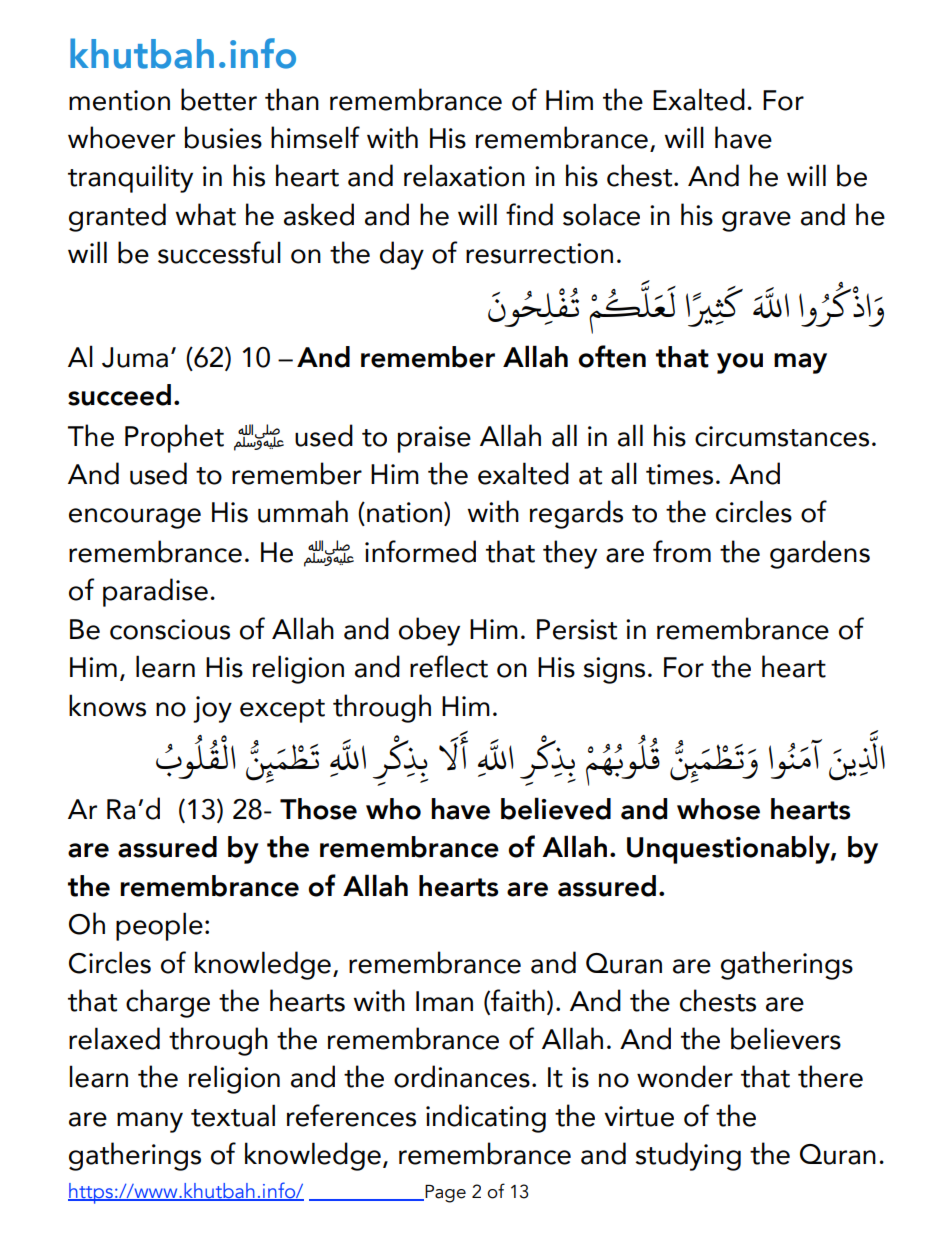 This image has width=952, height=1233. Describe the element at coordinates (159, 926) in the image. I see `people` at that location.
